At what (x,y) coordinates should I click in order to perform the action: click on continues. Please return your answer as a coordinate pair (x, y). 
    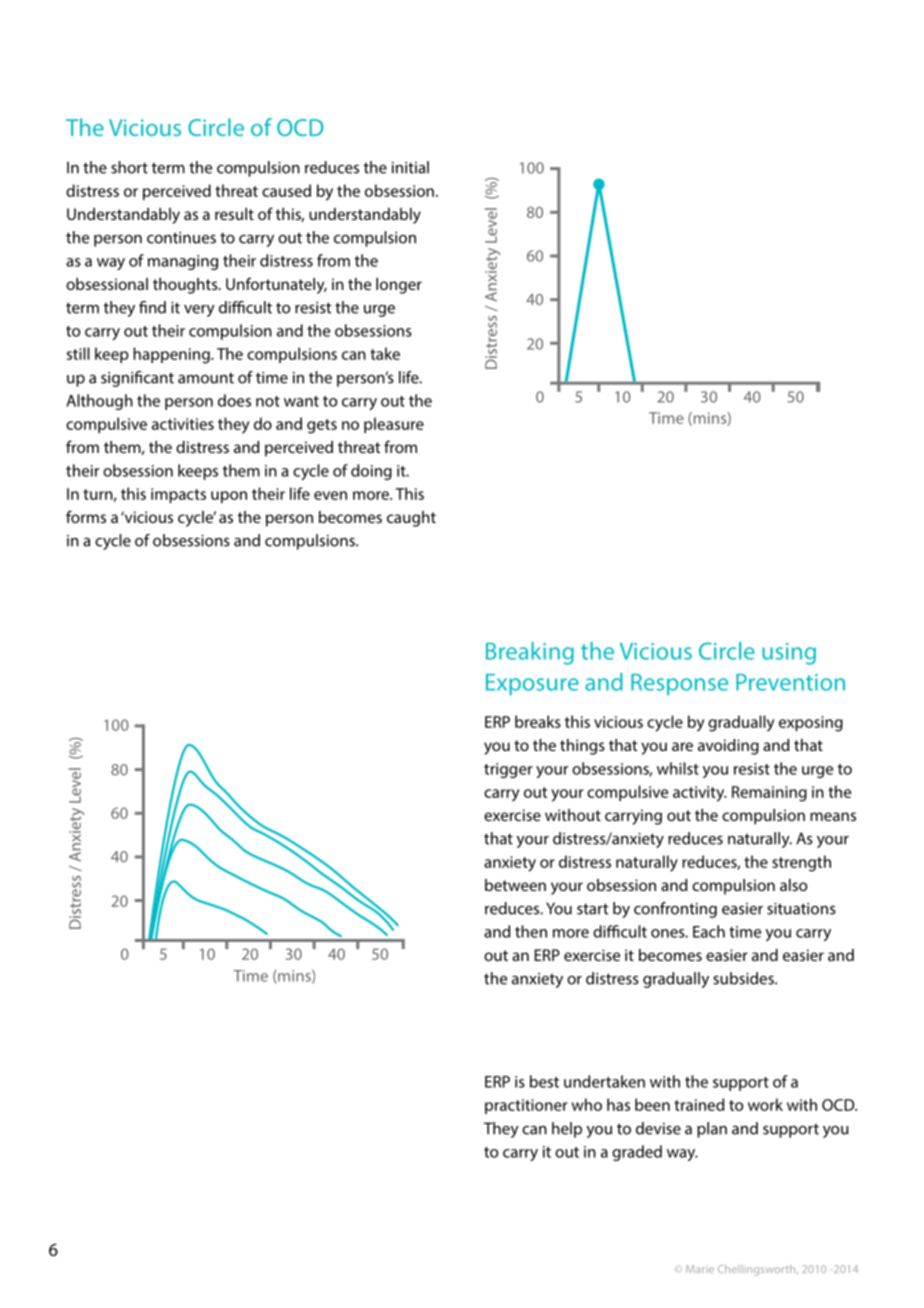
    Looking at the image, I should click on (181, 238).
